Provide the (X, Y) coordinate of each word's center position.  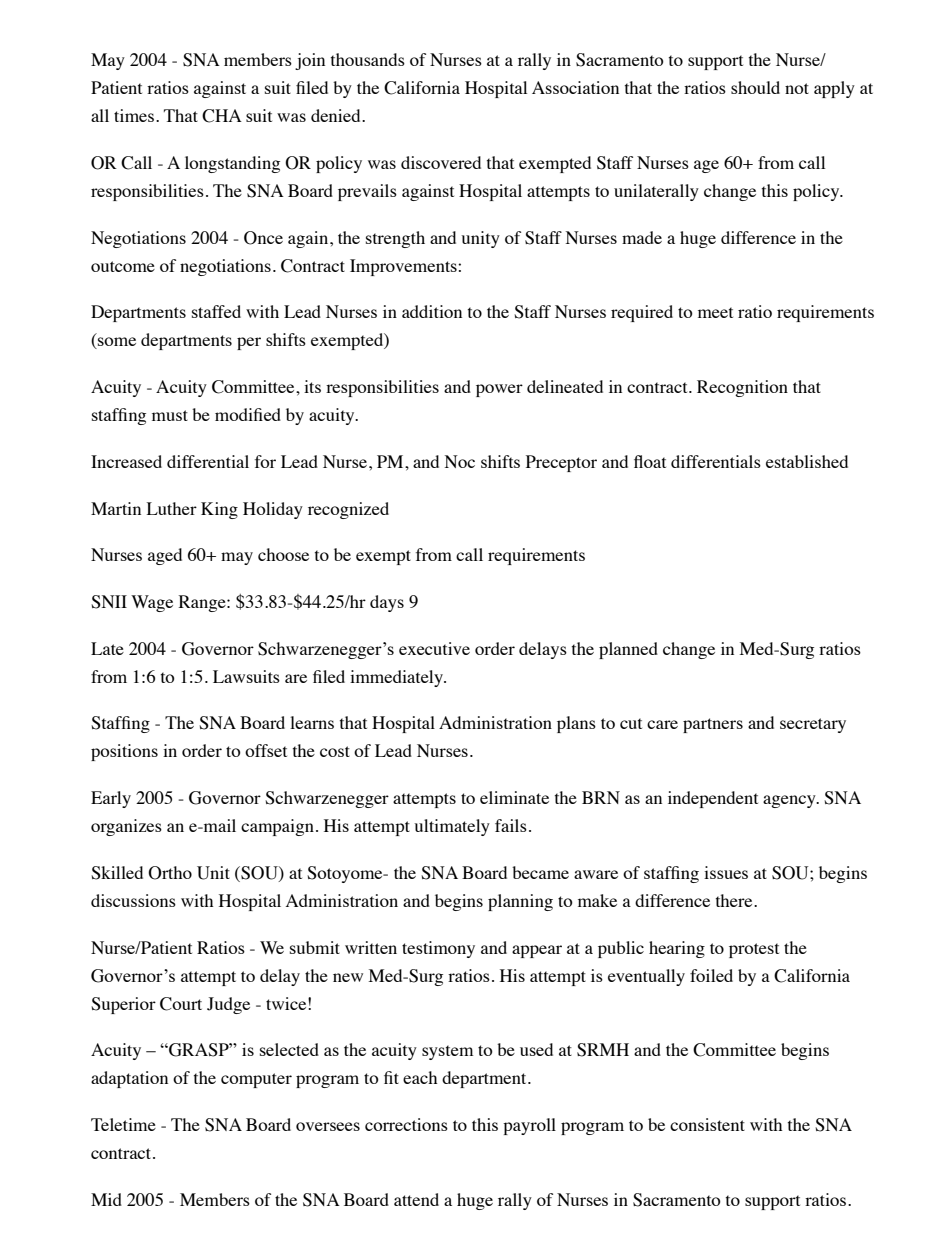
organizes (126, 827)
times (134, 115)
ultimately (452, 827)
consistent (707, 1124)
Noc (460, 461)
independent (713, 799)
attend (416, 1199)
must (170, 415)
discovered (441, 162)
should (755, 87)
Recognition (742, 388)
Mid (106, 1199)
